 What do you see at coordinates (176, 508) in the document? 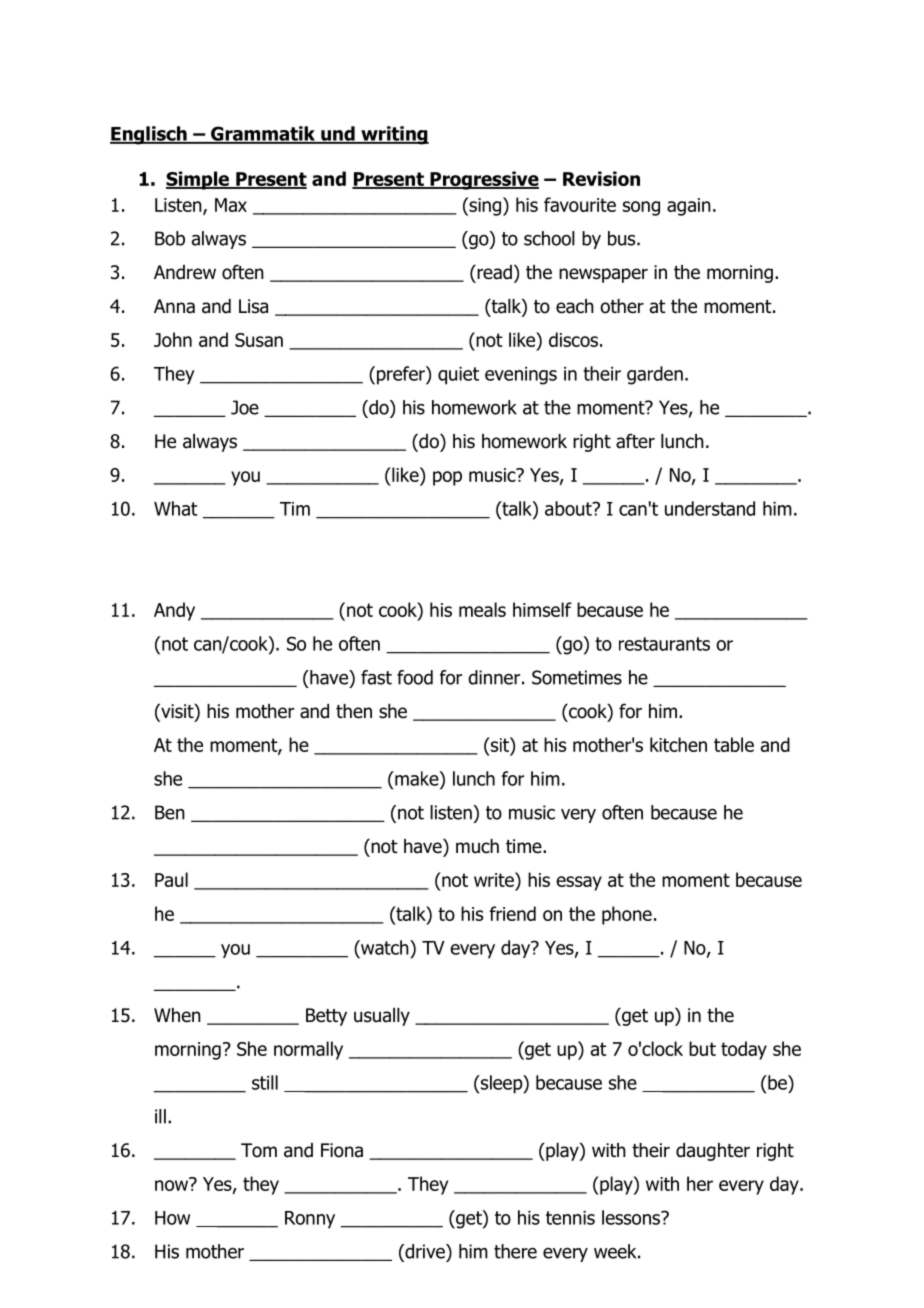
I see `What` at bounding box center [176, 508].
